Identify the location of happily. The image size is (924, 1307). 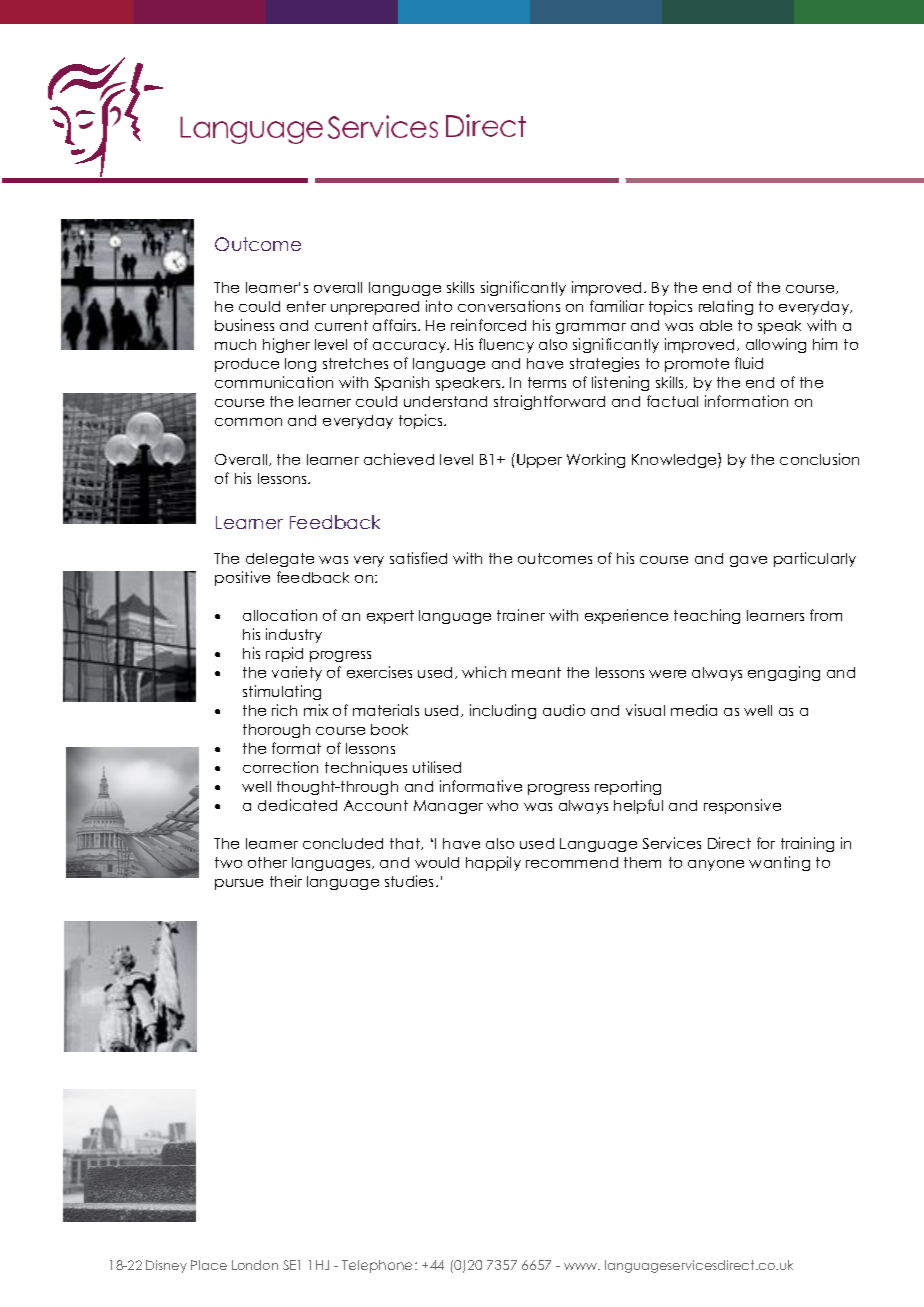
(493, 863).
